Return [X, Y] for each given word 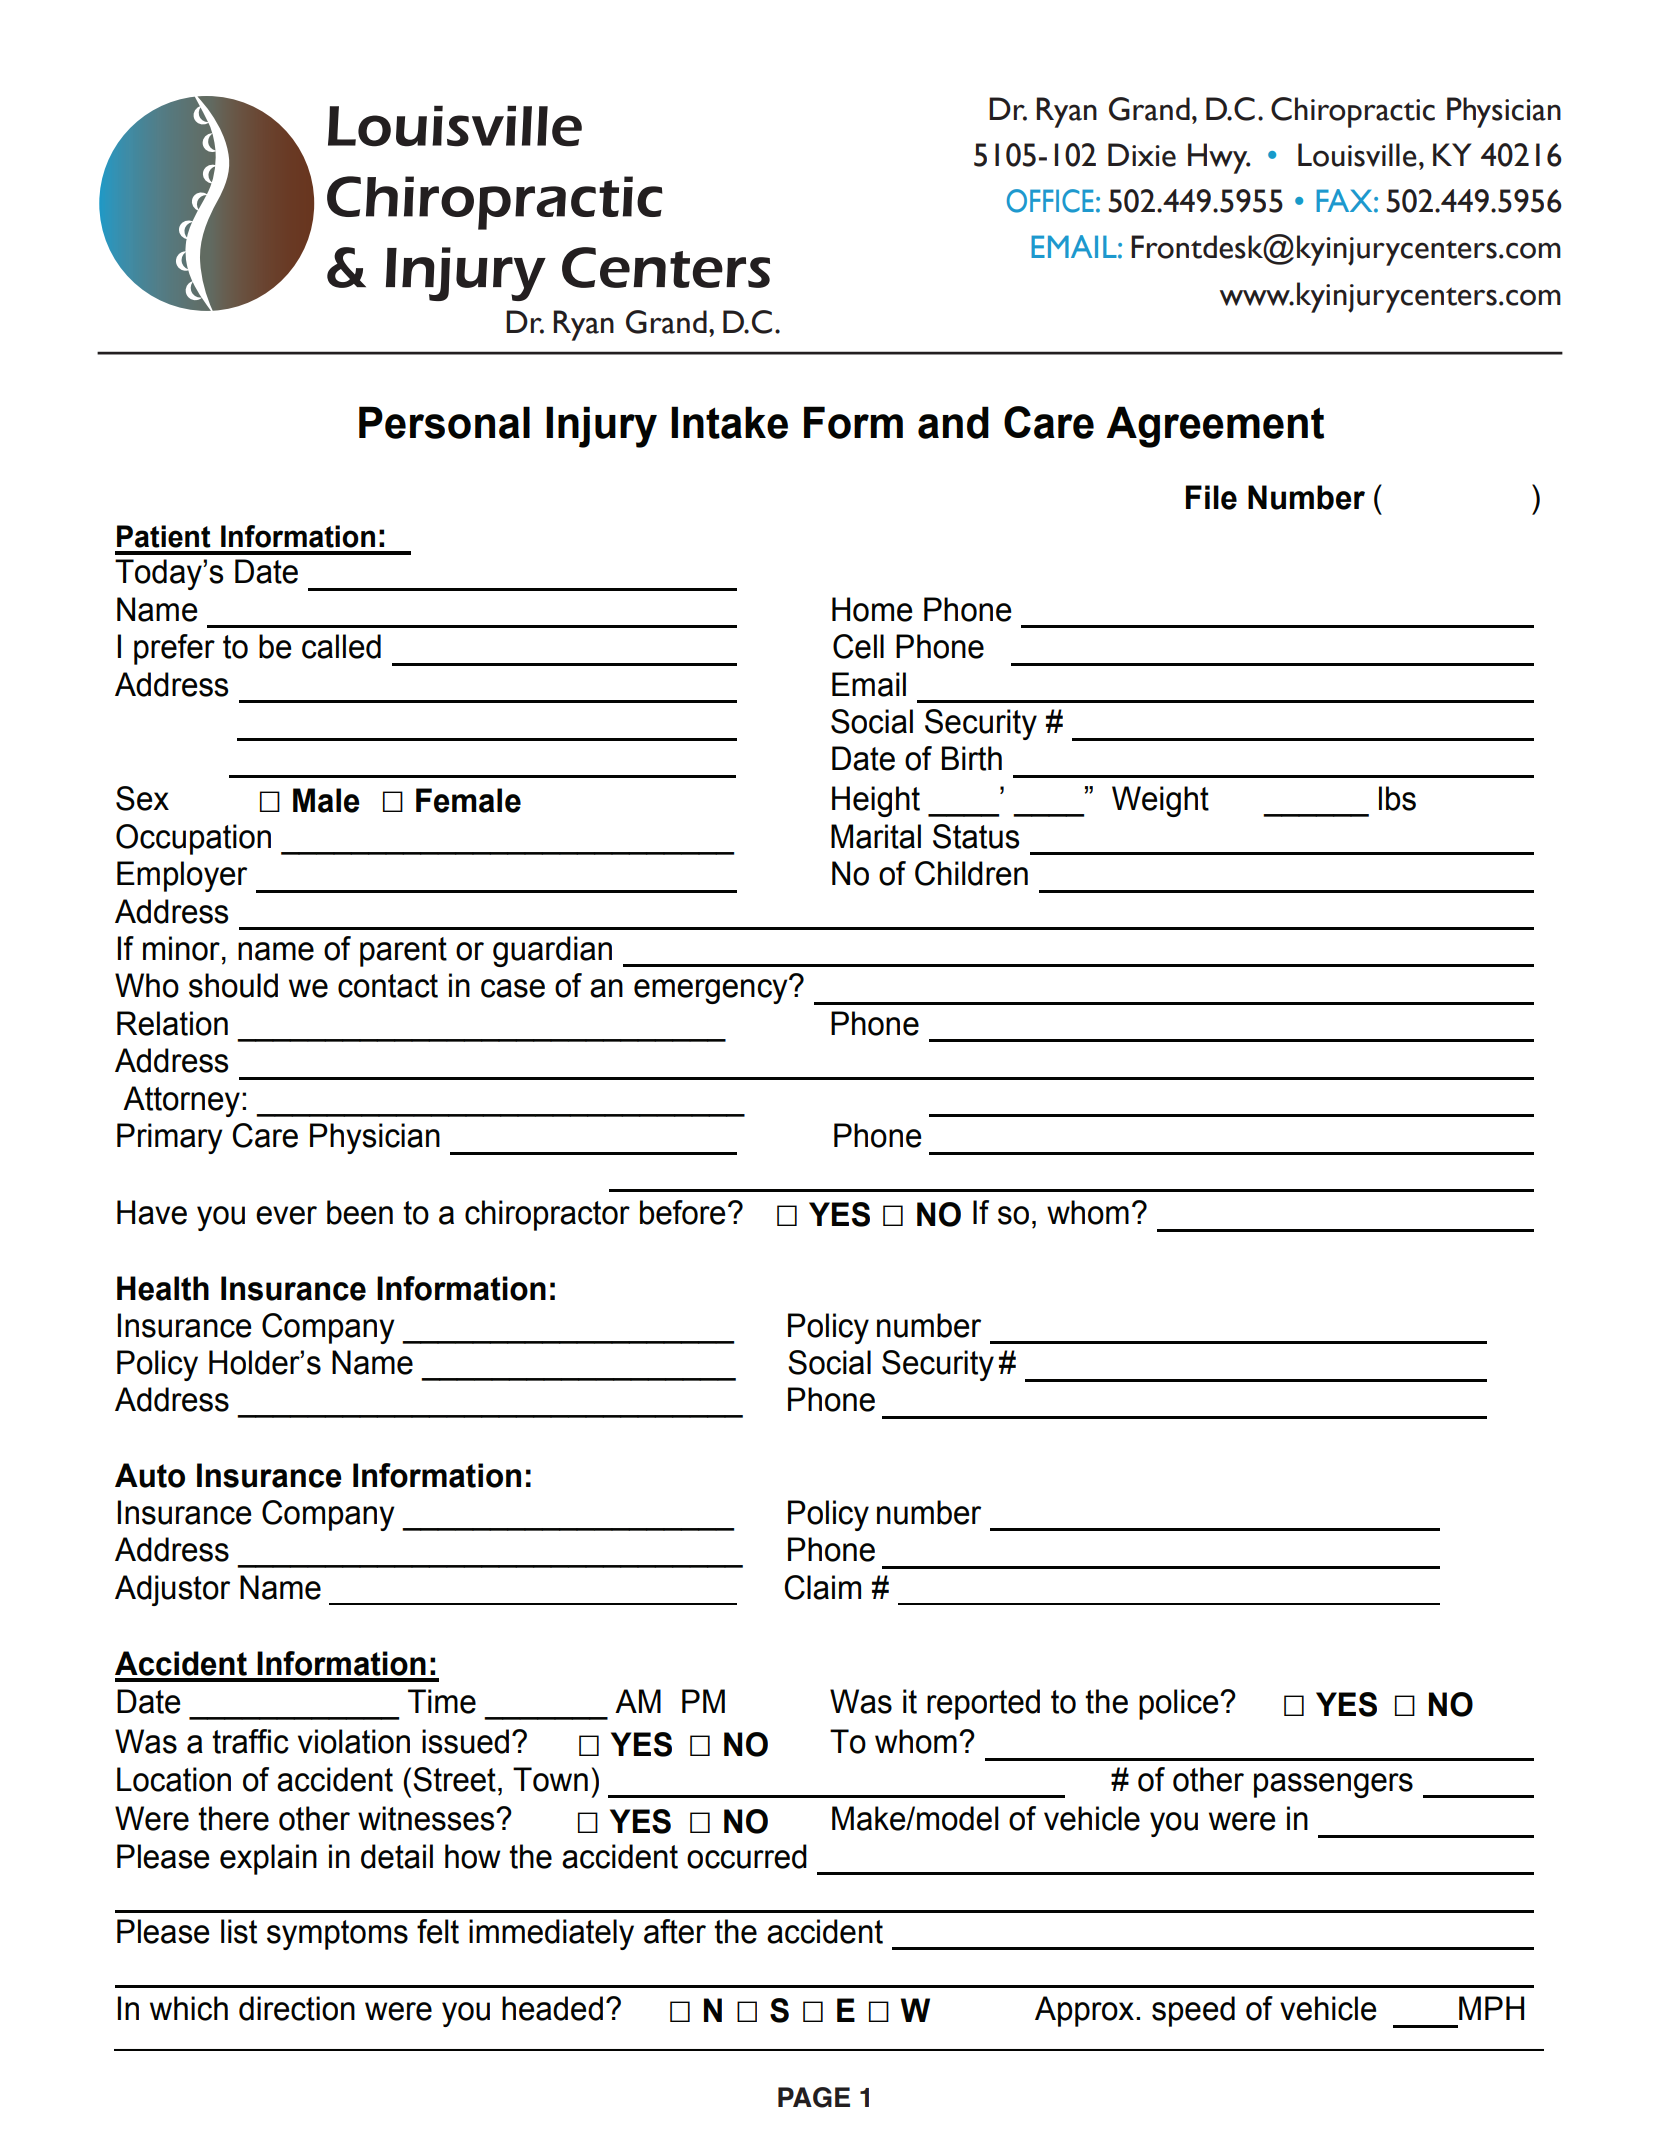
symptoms [337, 1935]
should [233, 985]
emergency [712, 991]
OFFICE [1050, 201]
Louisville [1357, 155]
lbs [1397, 798]
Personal [444, 422]
